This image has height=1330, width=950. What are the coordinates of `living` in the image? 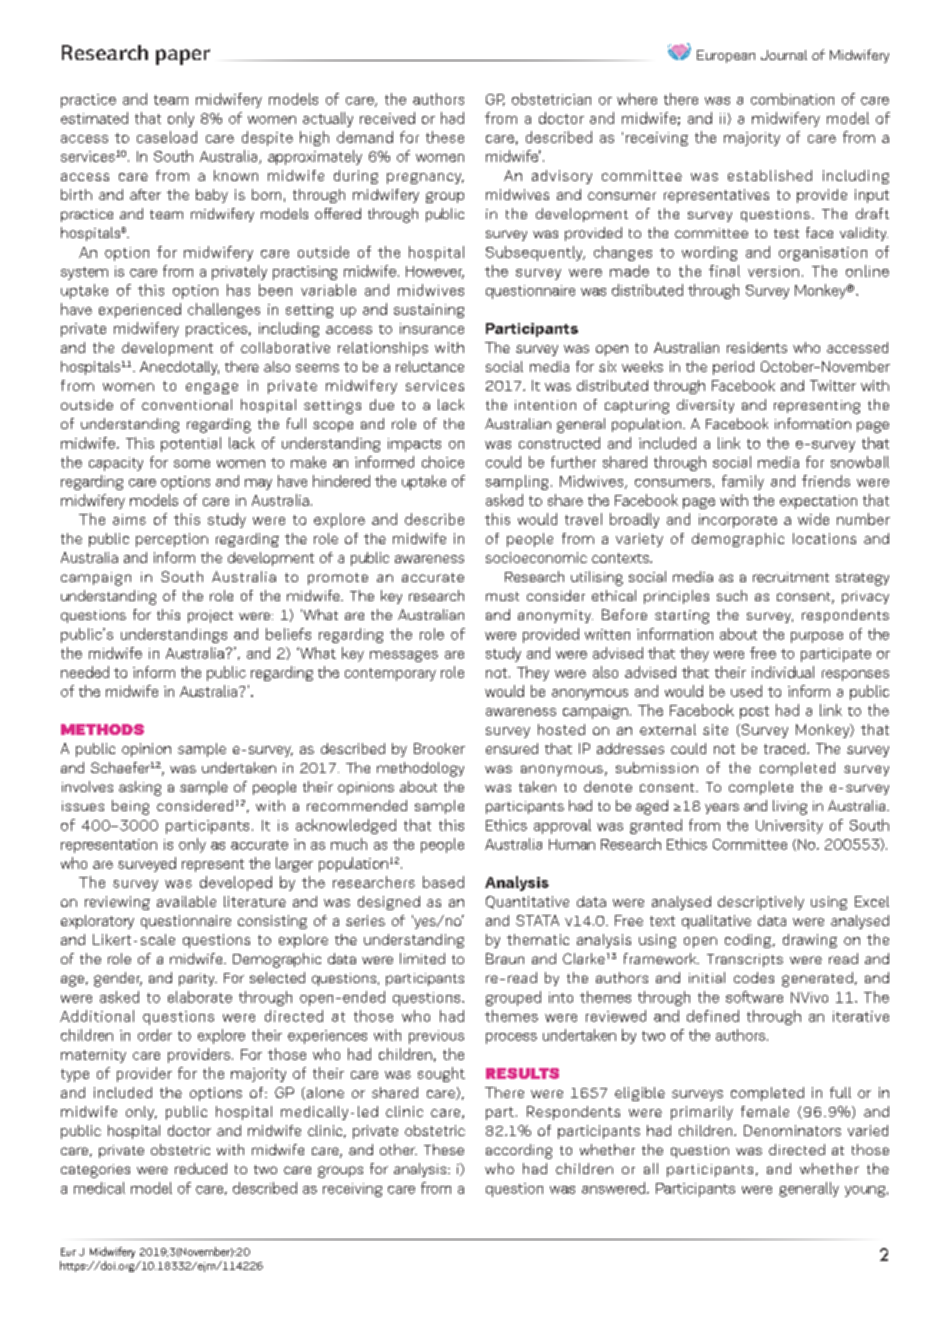 It's located at (790, 807).
